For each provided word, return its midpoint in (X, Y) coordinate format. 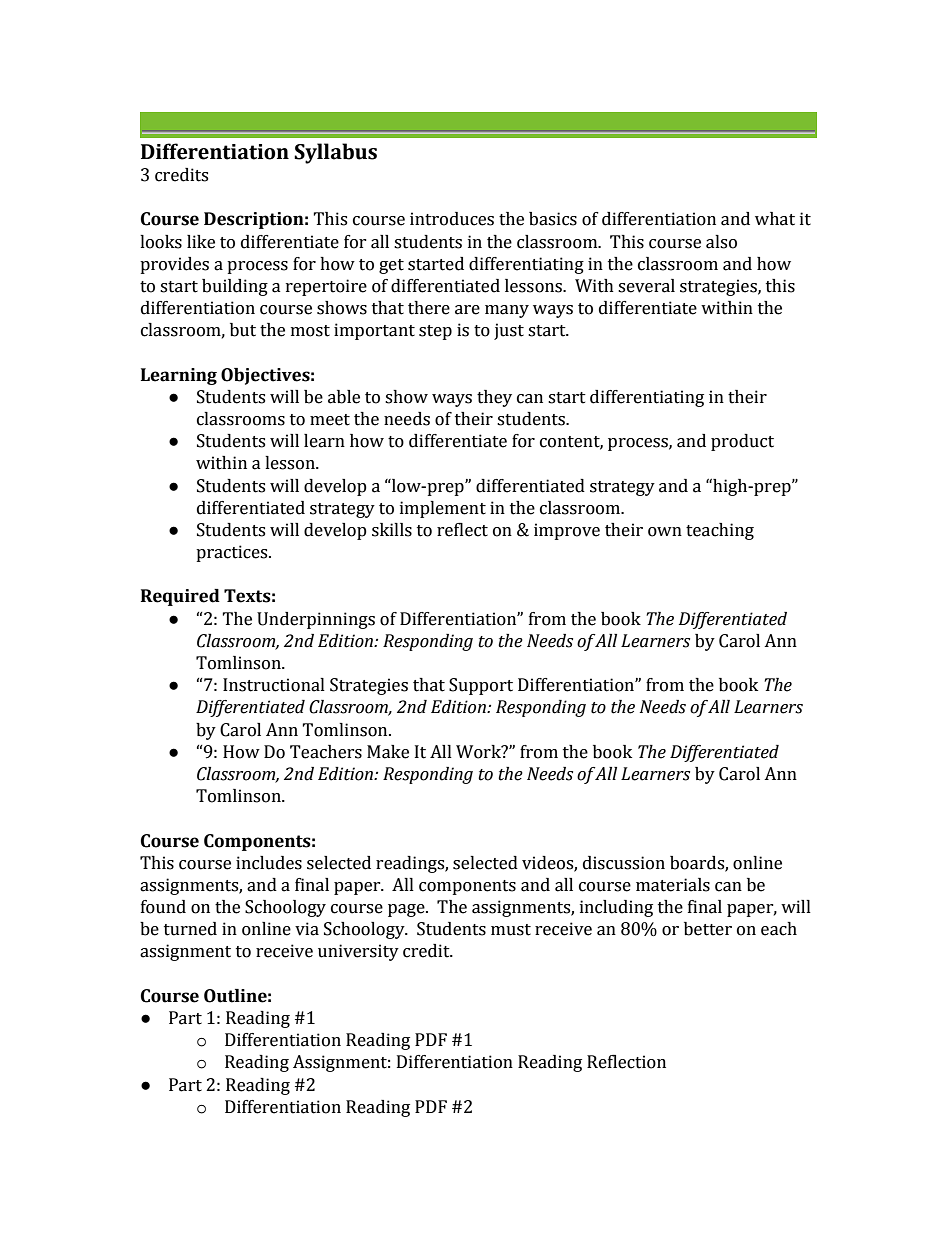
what (775, 219)
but (243, 330)
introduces (452, 219)
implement (443, 509)
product (742, 442)
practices (233, 553)
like (201, 242)
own (665, 532)
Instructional (274, 685)
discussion (624, 863)
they (494, 398)
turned (190, 929)
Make (388, 752)
